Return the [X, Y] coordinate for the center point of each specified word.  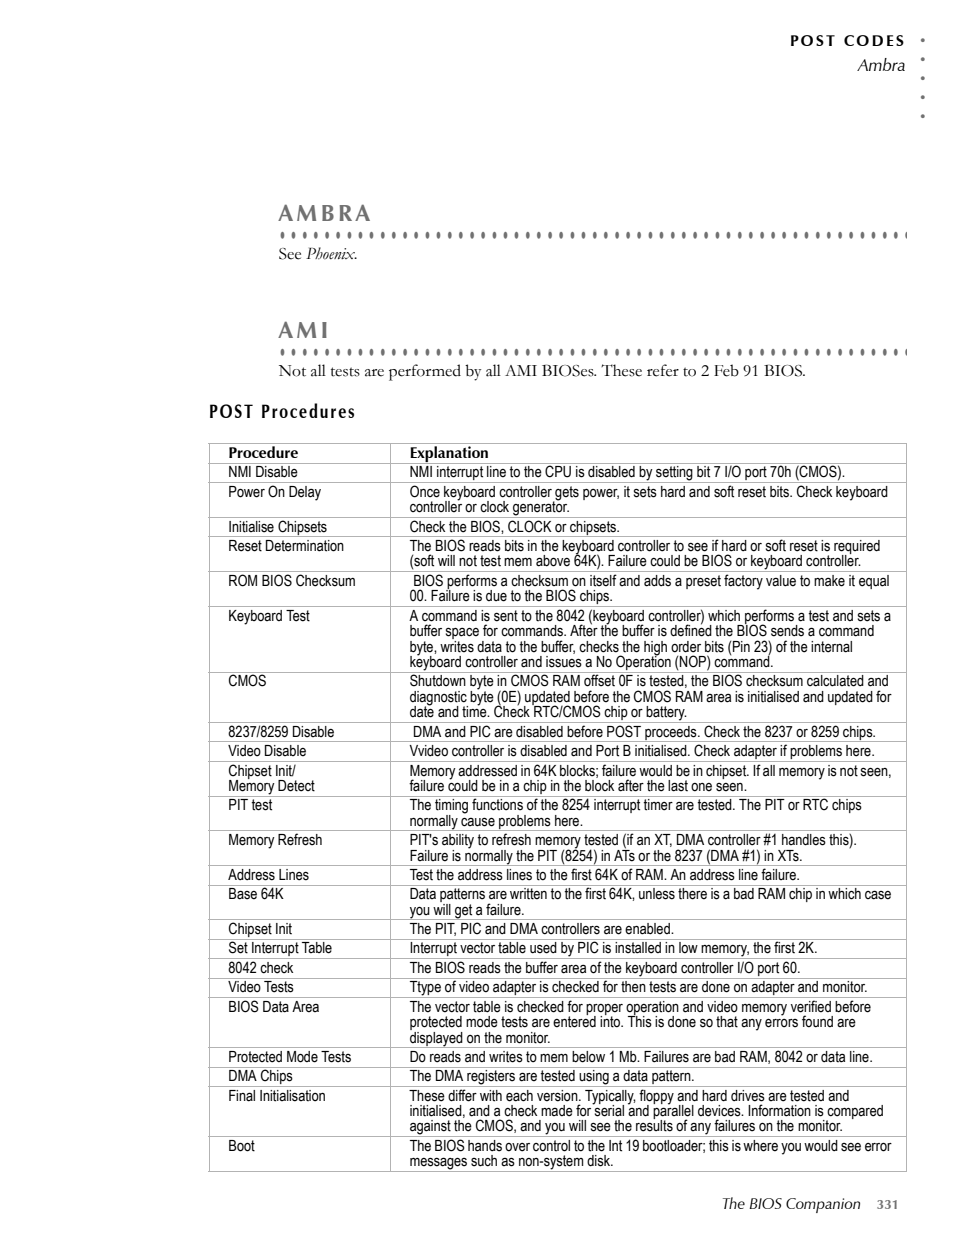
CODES [874, 40]
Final [242, 1096]
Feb [726, 370]
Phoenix [331, 253]
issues [564, 662]
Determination [305, 546]
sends [787, 631]
